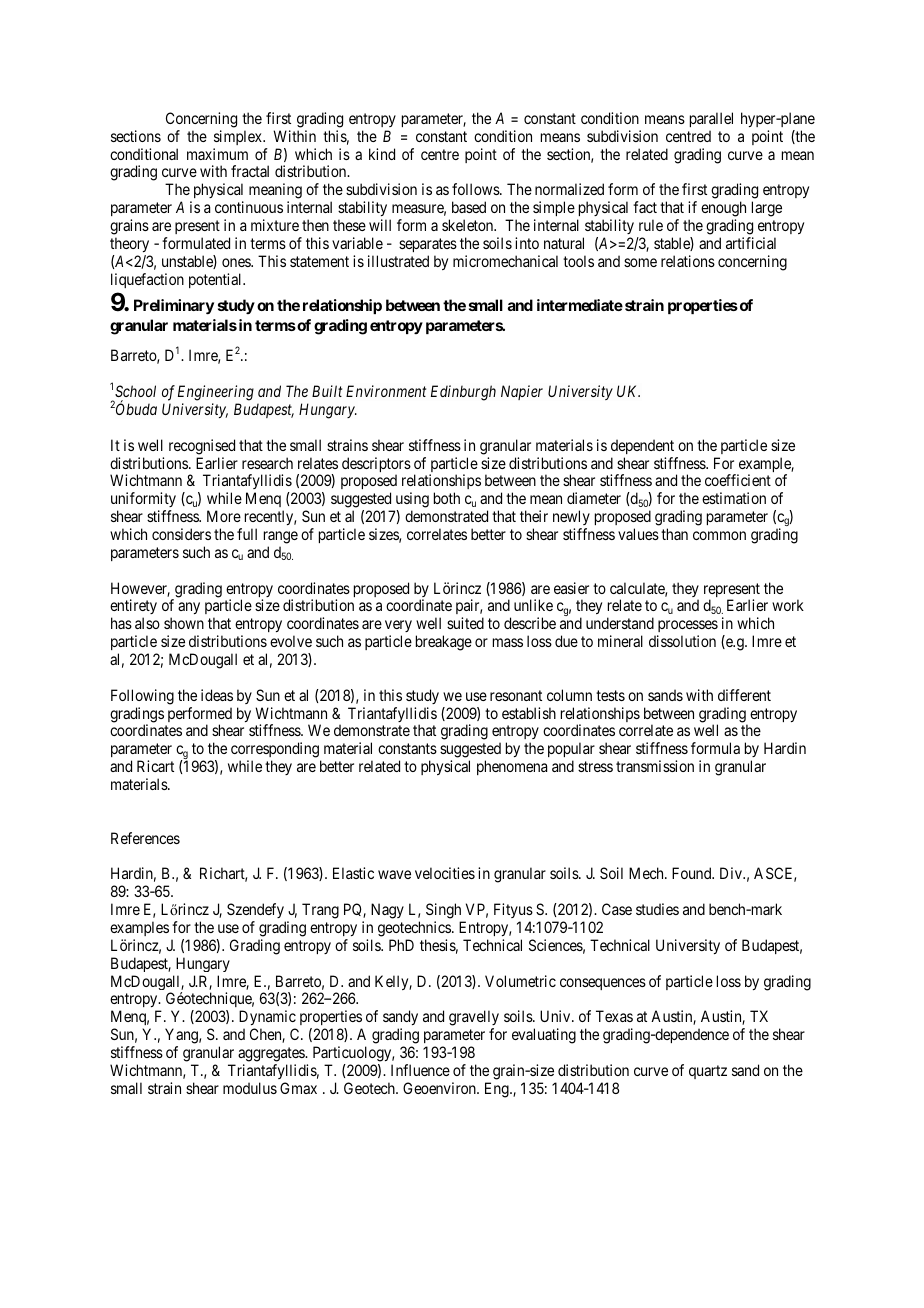 The image size is (924, 1308). I want to click on parallel, so click(711, 119).
